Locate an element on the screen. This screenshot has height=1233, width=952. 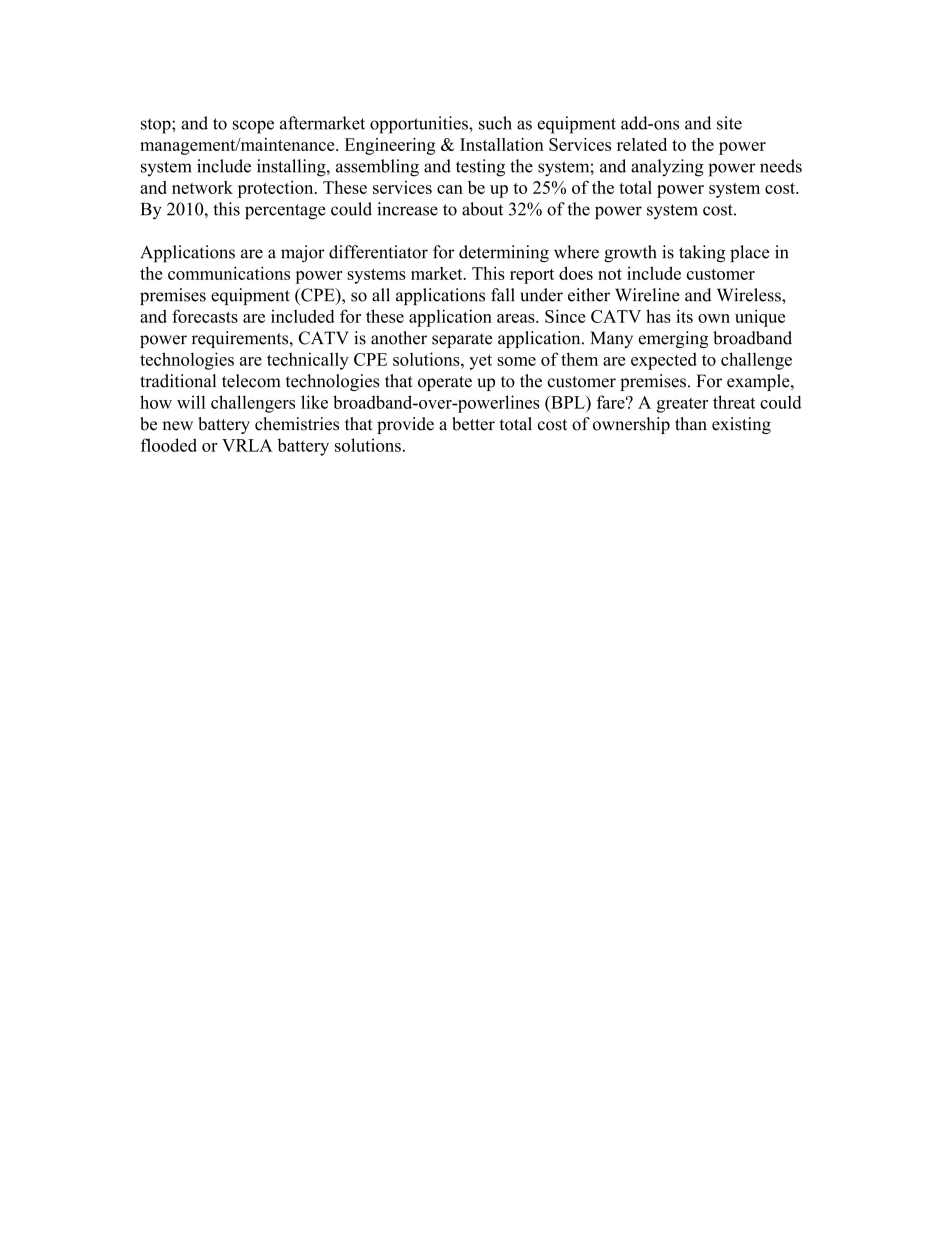
such is located at coordinates (495, 123).
